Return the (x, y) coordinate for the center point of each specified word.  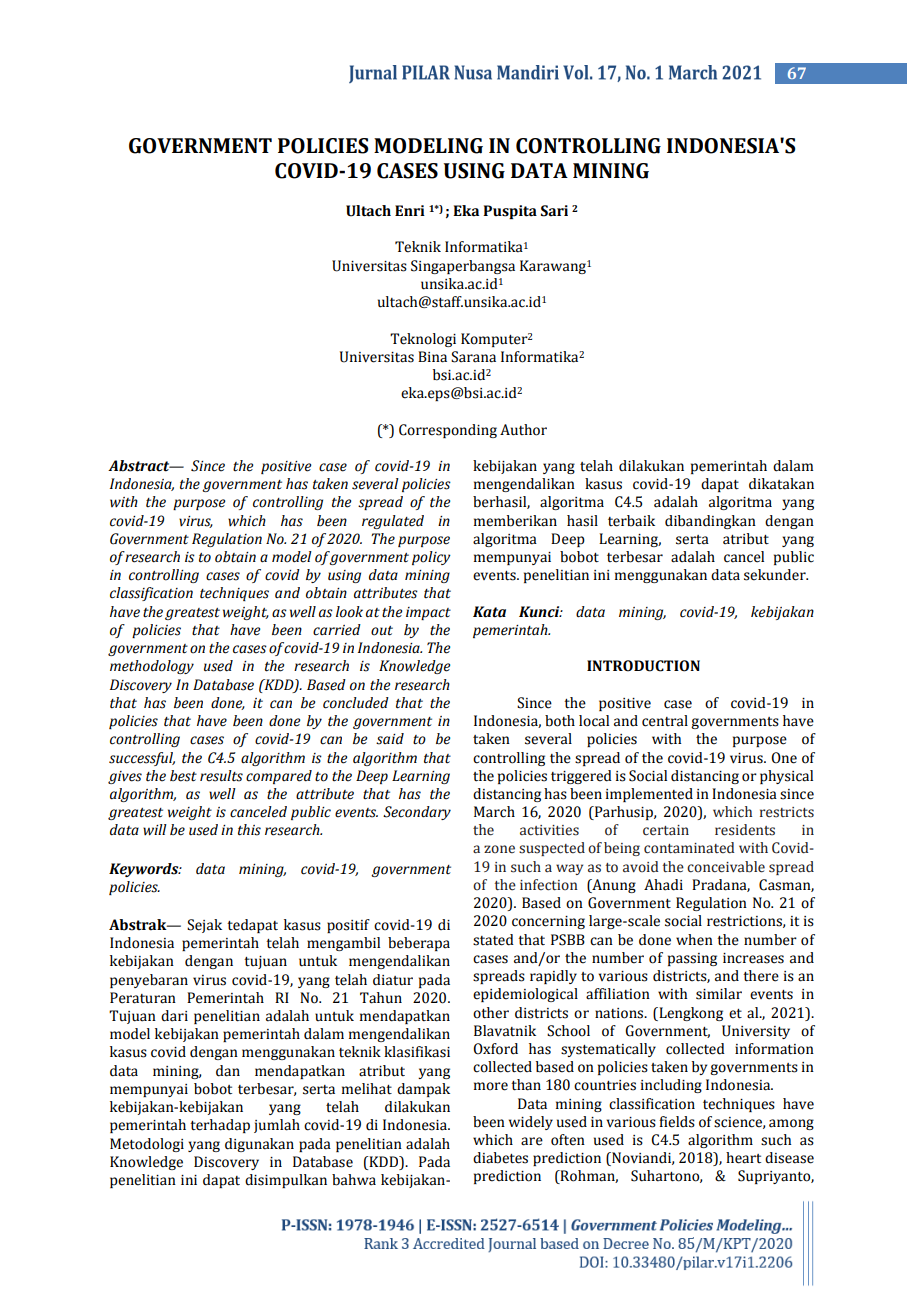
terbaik (631, 521)
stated (493, 940)
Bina (432, 357)
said (390, 739)
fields (677, 1122)
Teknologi (423, 340)
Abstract (140, 466)
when (694, 940)
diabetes (500, 1158)
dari (174, 1016)
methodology (152, 667)
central (665, 721)
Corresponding (448, 431)
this (249, 830)
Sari (554, 211)
